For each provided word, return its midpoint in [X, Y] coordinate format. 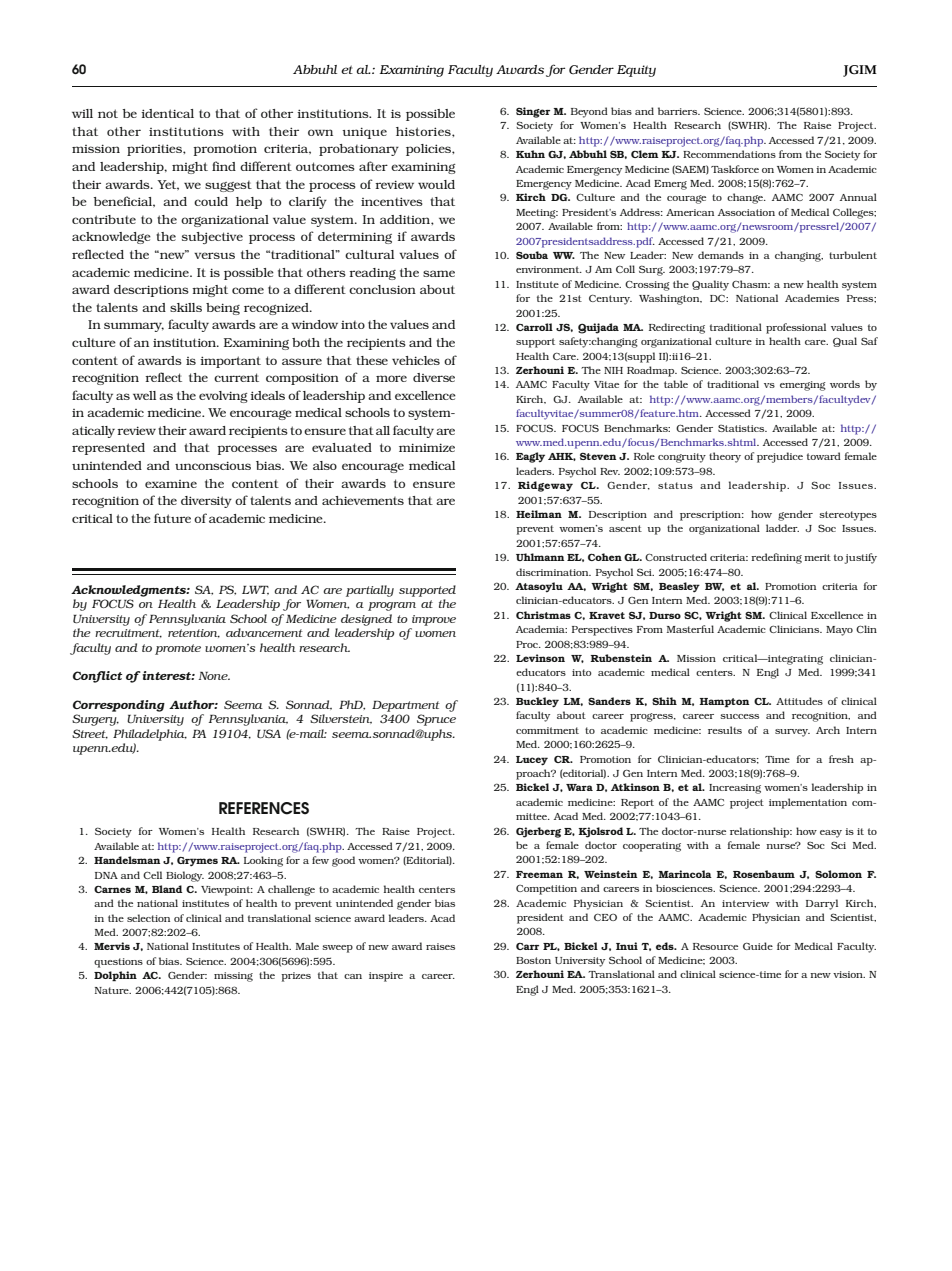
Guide [758, 946]
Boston [533, 960]
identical [167, 113]
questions [118, 963]
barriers [679, 111]
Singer [533, 112]
